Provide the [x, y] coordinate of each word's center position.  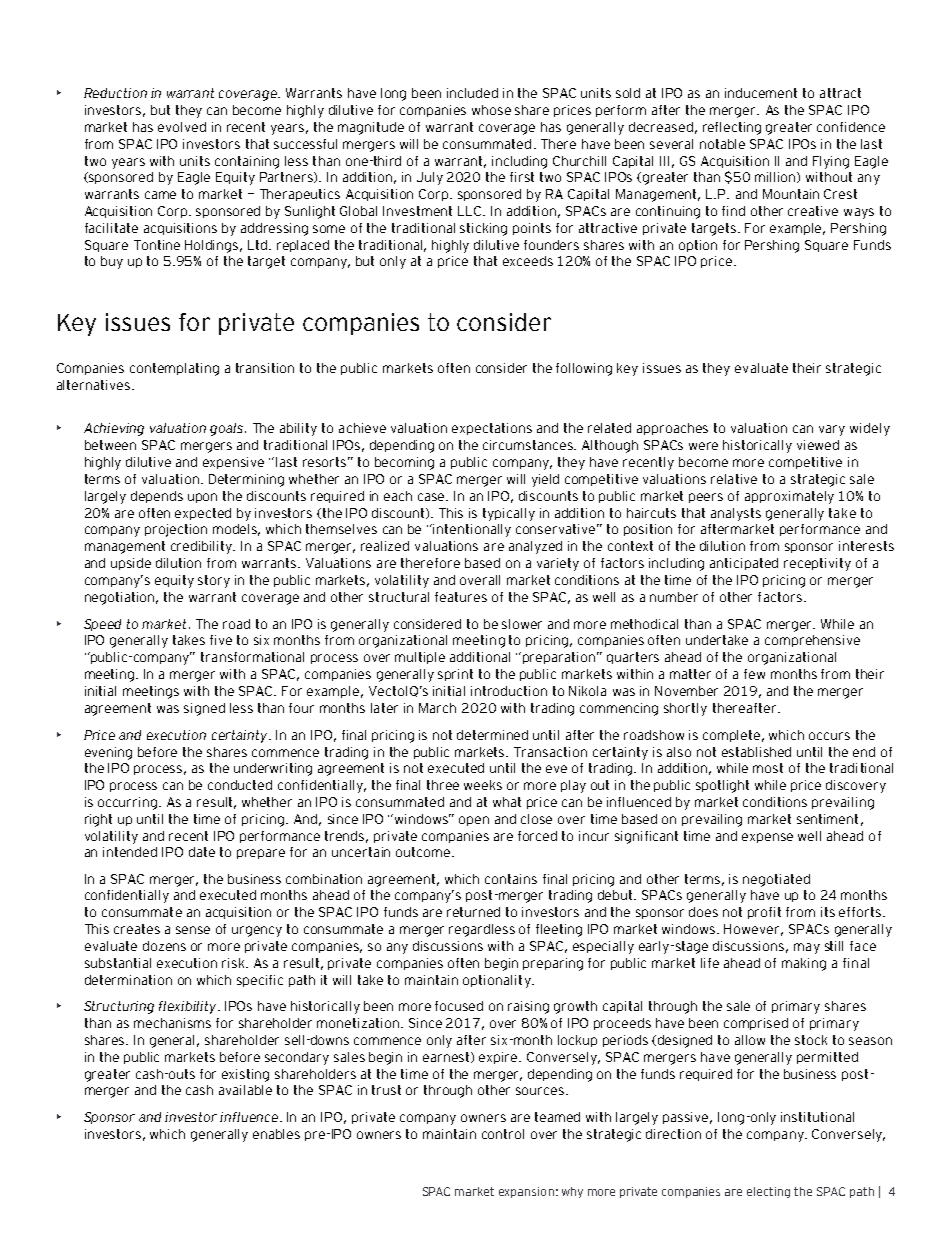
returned [473, 912]
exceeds [528, 261]
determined [492, 735]
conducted [240, 785]
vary [832, 430]
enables [276, 1134]
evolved [182, 127]
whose [491, 110]
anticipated [744, 564]
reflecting [732, 128]
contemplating [174, 369]
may [807, 948]
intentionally [472, 530]
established [756, 752]
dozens [164, 946]
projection [176, 530]
